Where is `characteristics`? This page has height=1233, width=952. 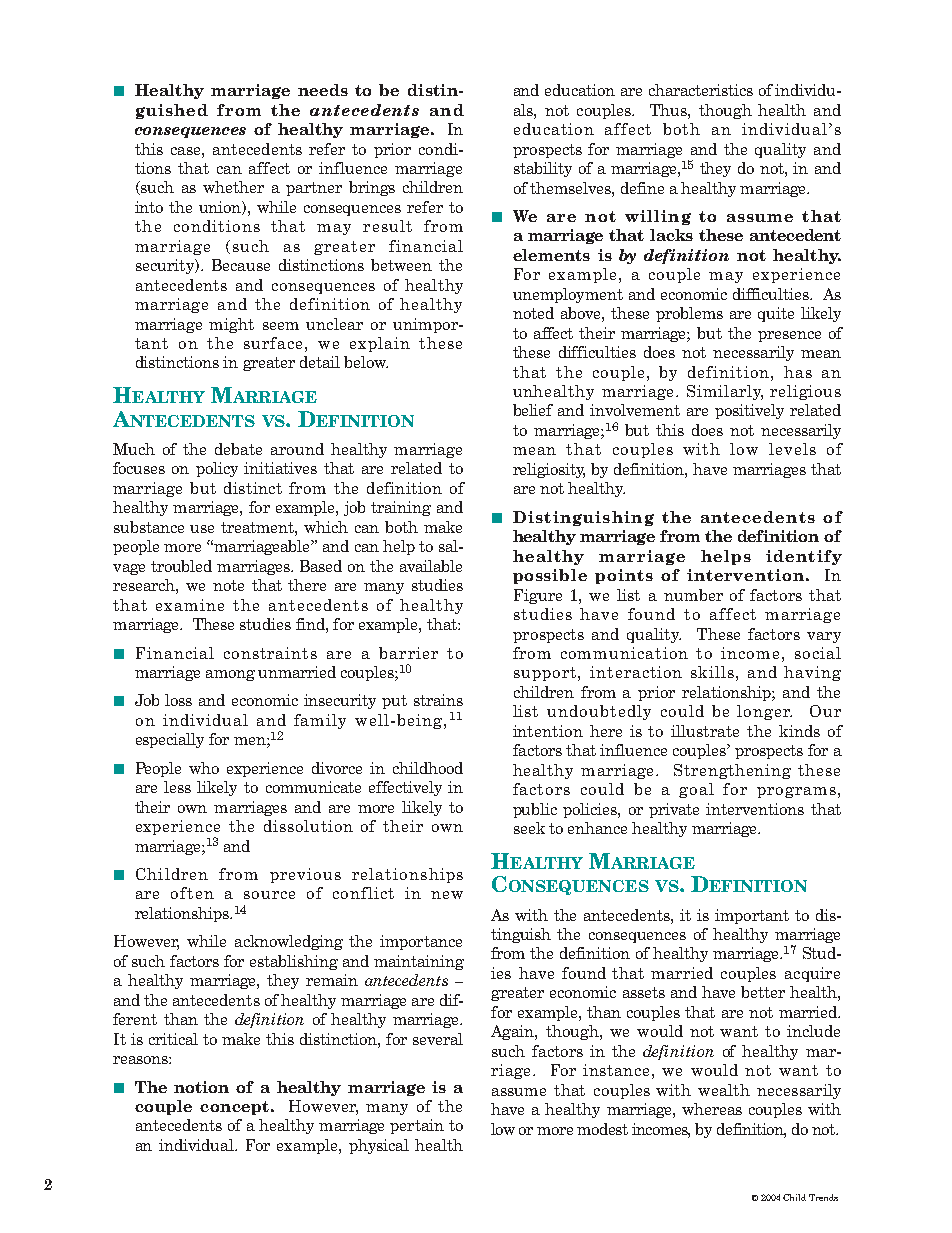 characteristics is located at coordinates (701, 90).
